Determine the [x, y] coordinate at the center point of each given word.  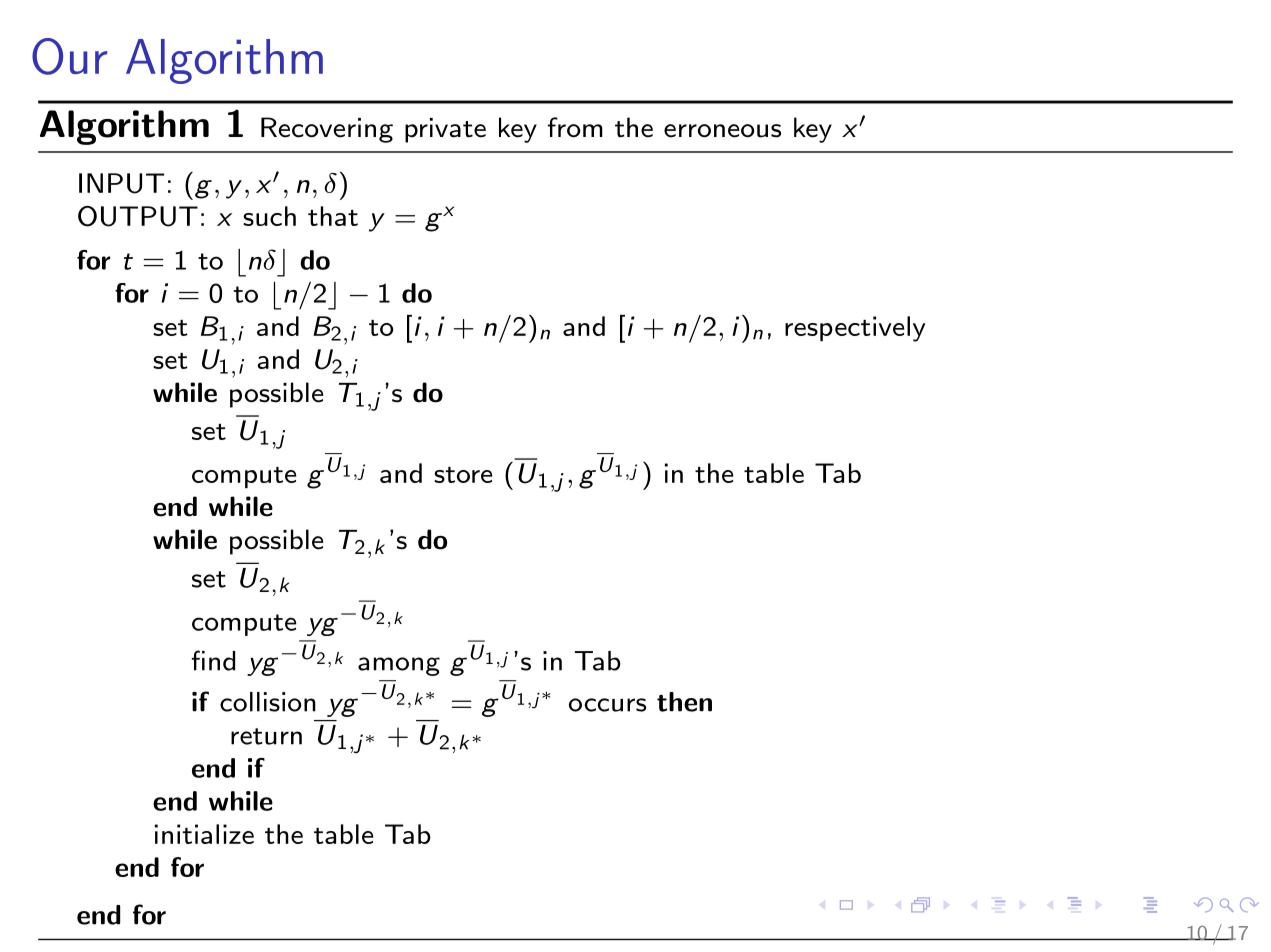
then [684, 702]
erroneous [722, 131]
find [213, 660]
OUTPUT [138, 216]
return [266, 736]
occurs [607, 705]
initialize [204, 834]
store [463, 475]
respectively [855, 329]
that [333, 216]
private [445, 130]
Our [69, 56]
